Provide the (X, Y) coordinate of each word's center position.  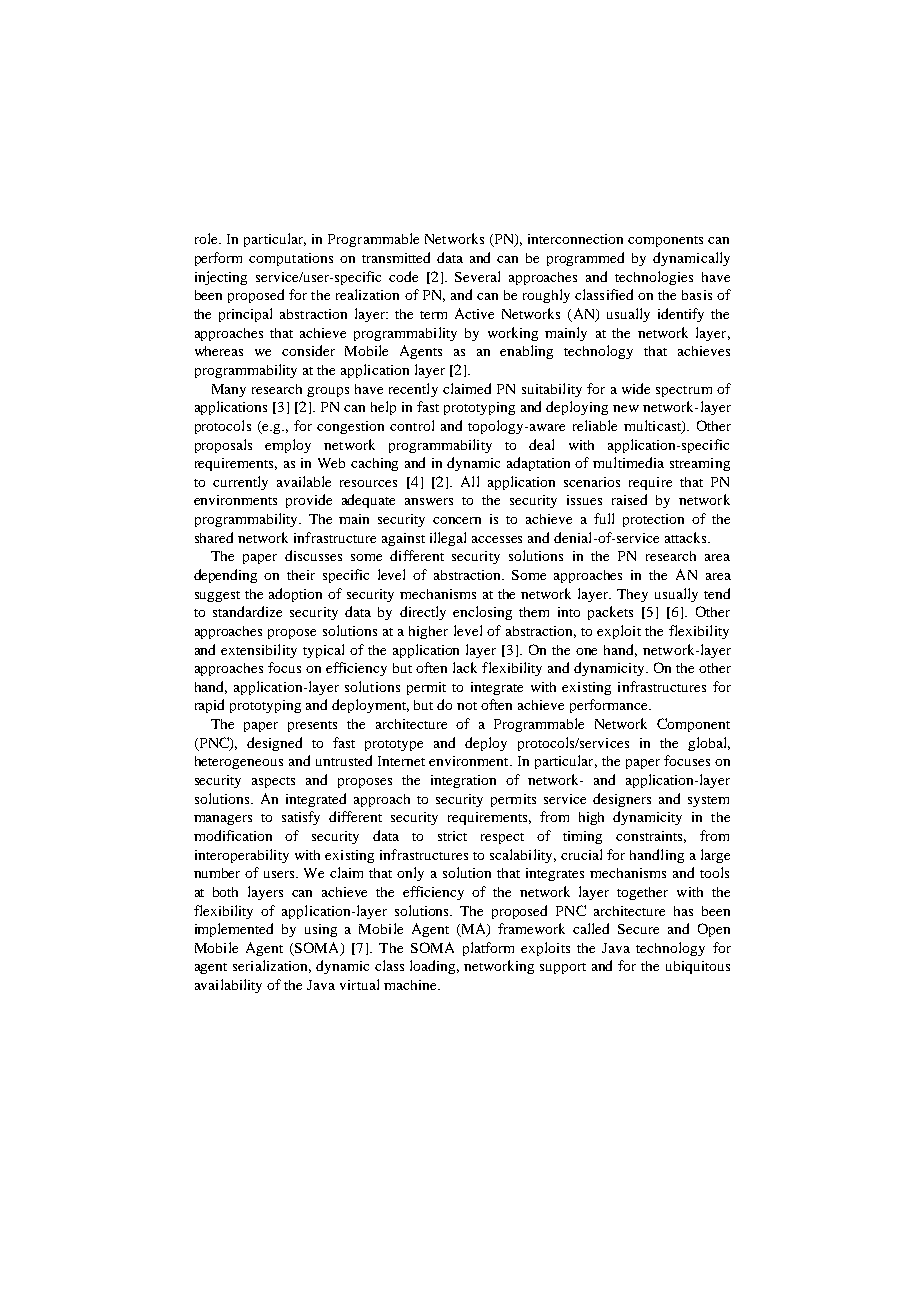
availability (228, 986)
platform (488, 949)
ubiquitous (698, 967)
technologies (654, 278)
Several (477, 276)
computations (291, 259)
